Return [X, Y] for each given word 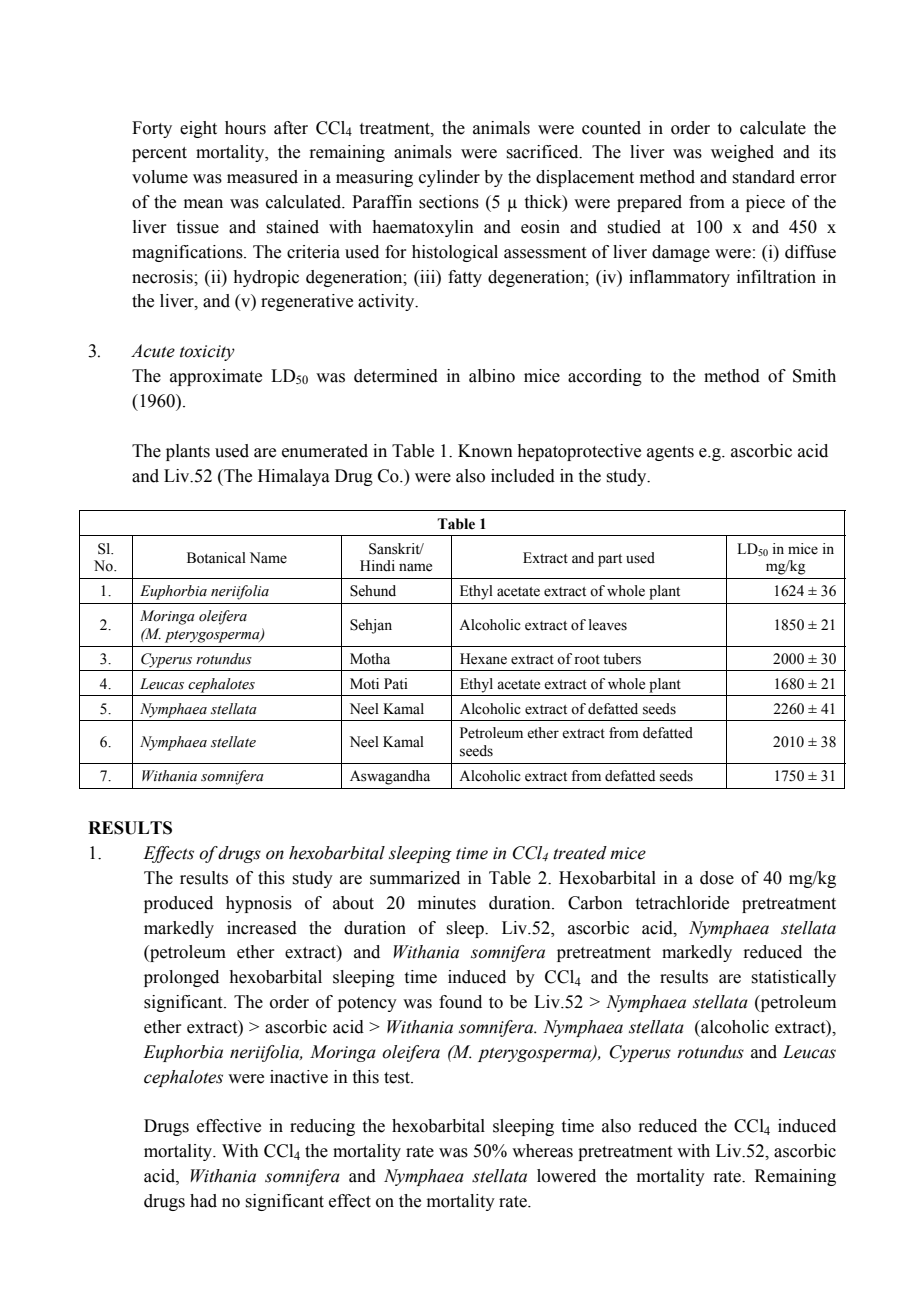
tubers [622, 659]
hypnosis [259, 904]
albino [492, 376]
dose [717, 878]
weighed [742, 153]
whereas [542, 1151]
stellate [233, 742]
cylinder [449, 178]
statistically [793, 978]
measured [262, 177]
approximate [216, 377]
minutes [447, 903]
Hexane [483, 659]
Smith [814, 376]
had [203, 1201]
